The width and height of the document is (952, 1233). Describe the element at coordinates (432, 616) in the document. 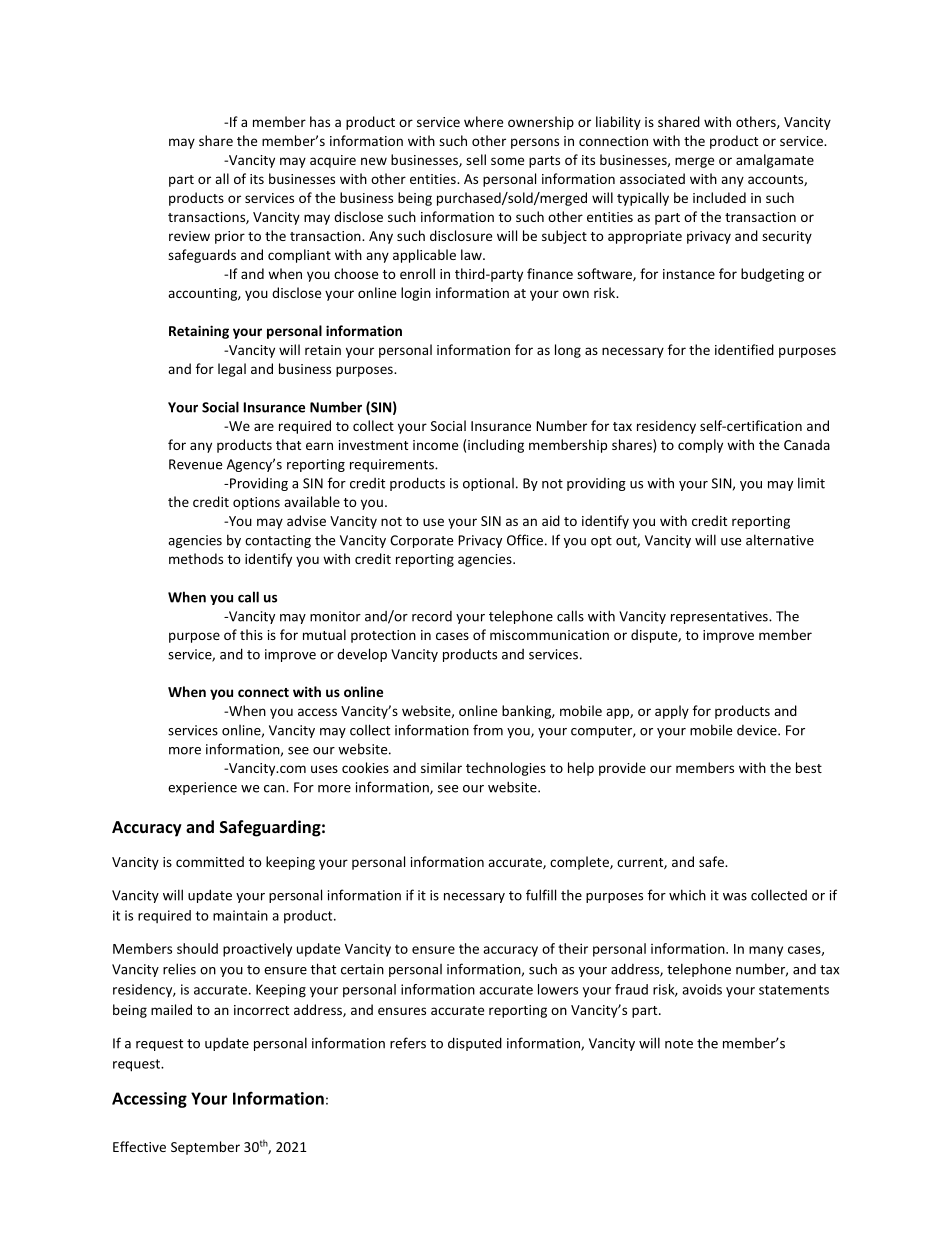

I see `record` at that location.
